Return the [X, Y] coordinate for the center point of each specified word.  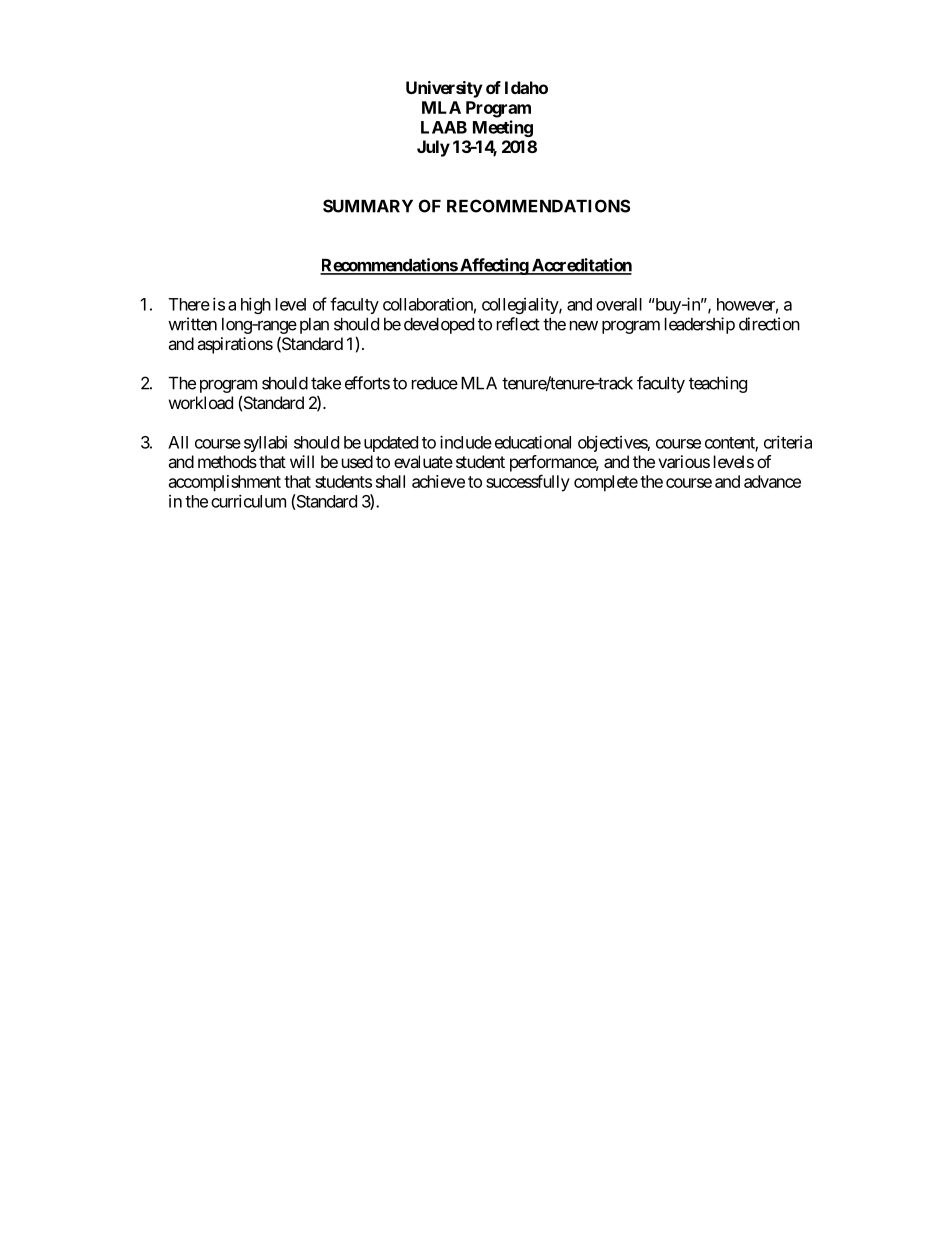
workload [201, 402]
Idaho [526, 87]
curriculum [248, 501]
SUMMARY [368, 206]
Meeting [503, 128]
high [256, 305]
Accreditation [580, 266]
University [444, 89]
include [466, 442]
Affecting [494, 266]
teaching [718, 384]
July [433, 148]
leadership [700, 325]
